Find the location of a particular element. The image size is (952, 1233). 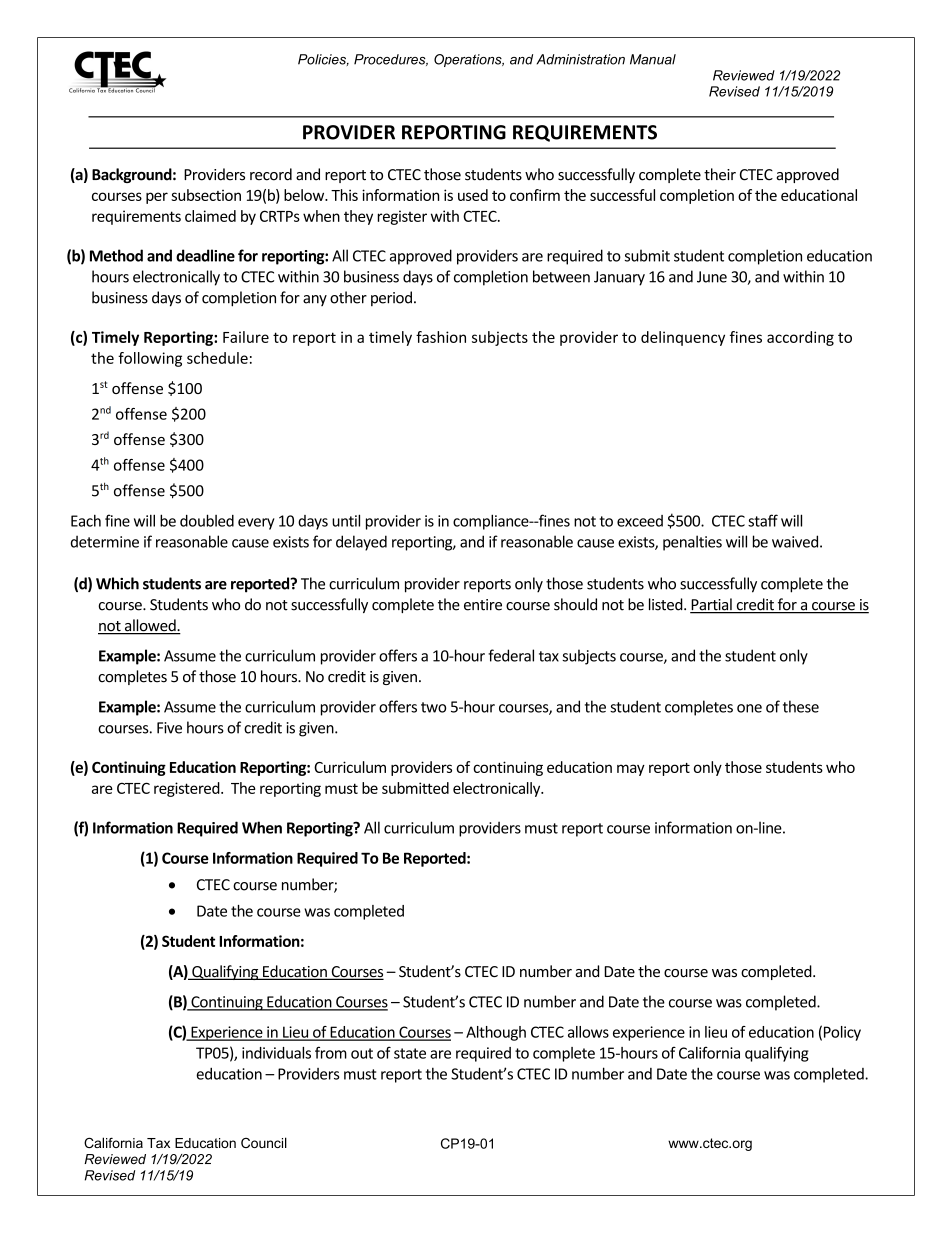

allows is located at coordinates (588, 1032).
